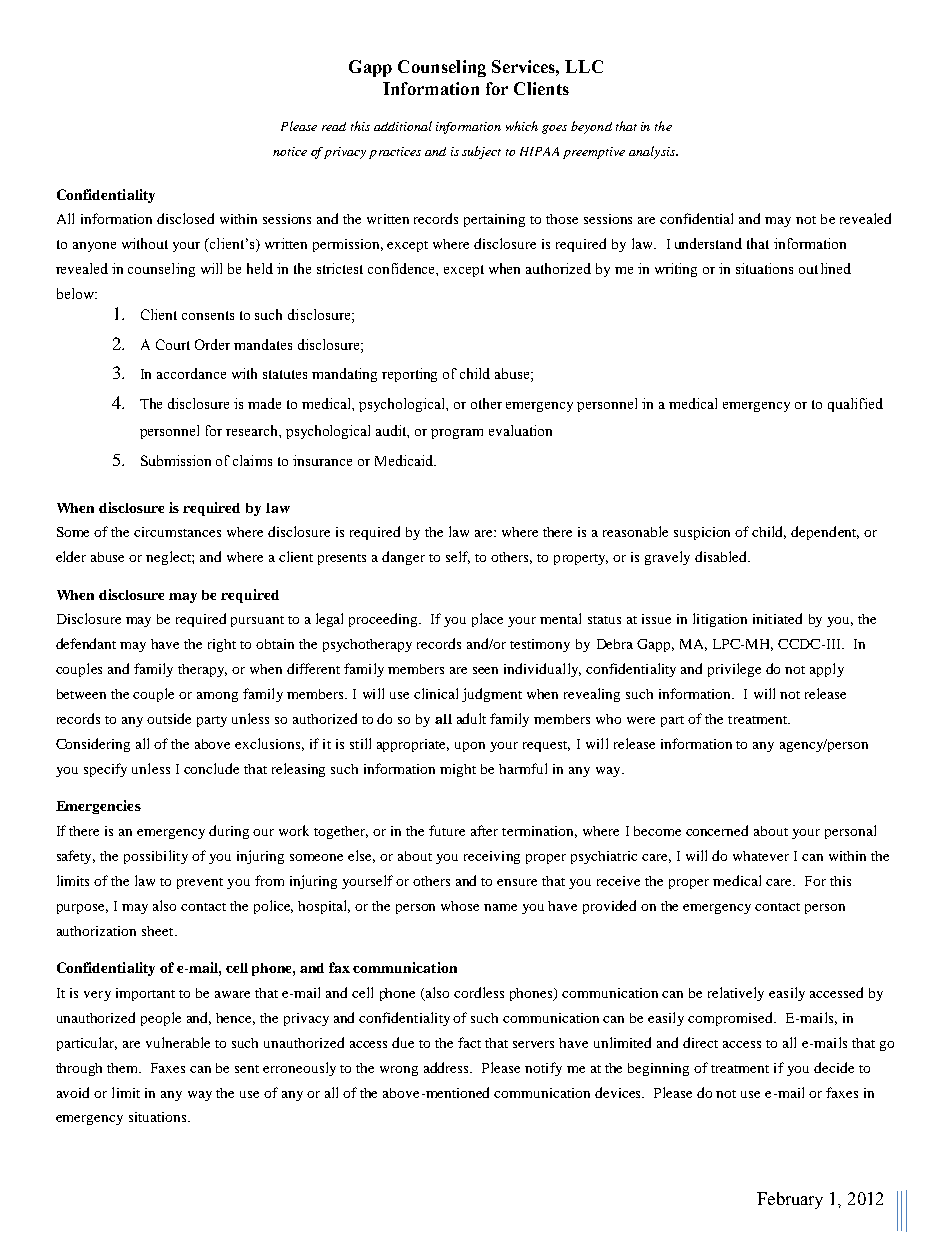 The height and width of the image is (1233, 952). I want to click on initiated, so click(777, 618).
